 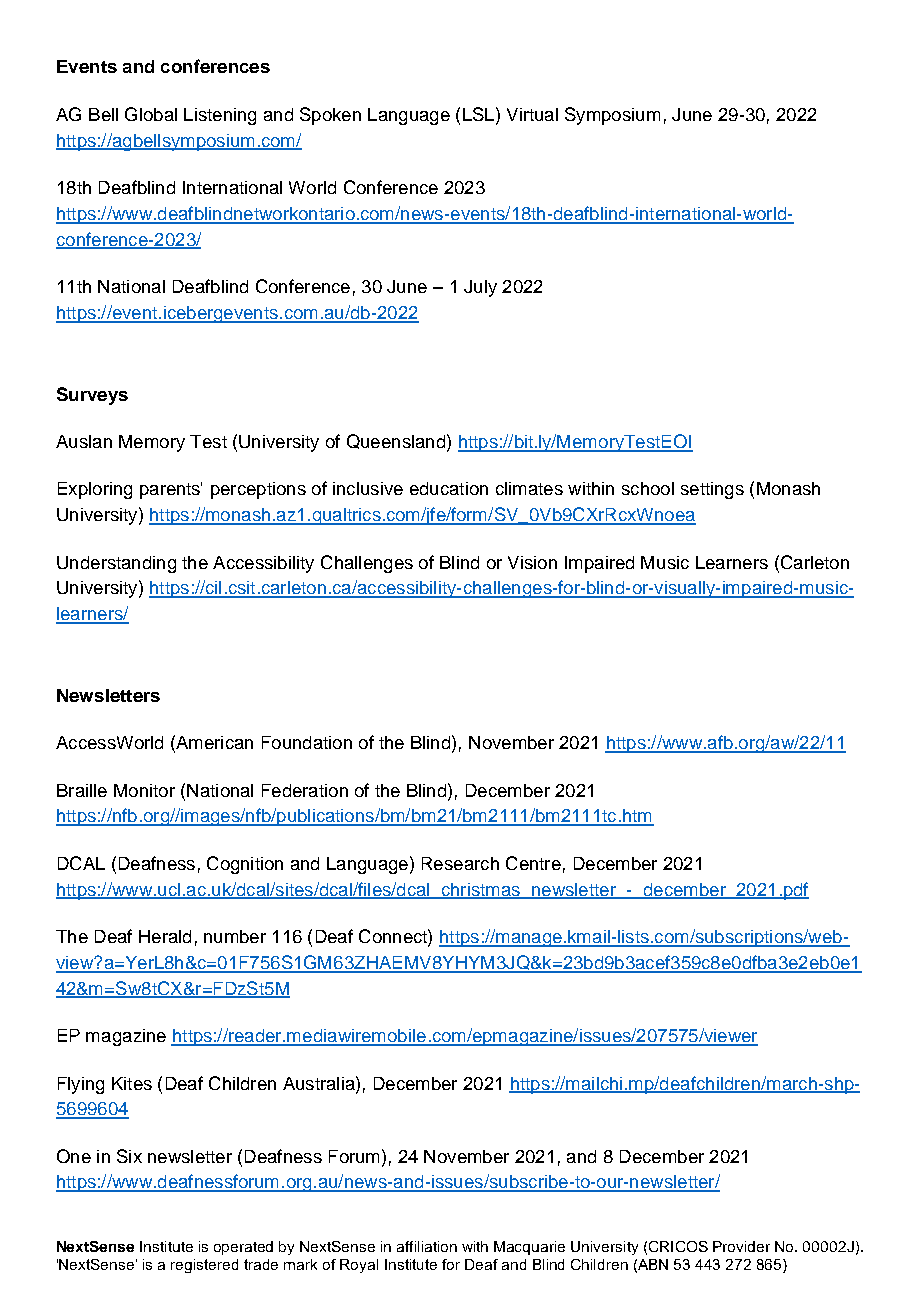 What do you see at coordinates (648, 488) in the screenshot?
I see `school` at bounding box center [648, 488].
